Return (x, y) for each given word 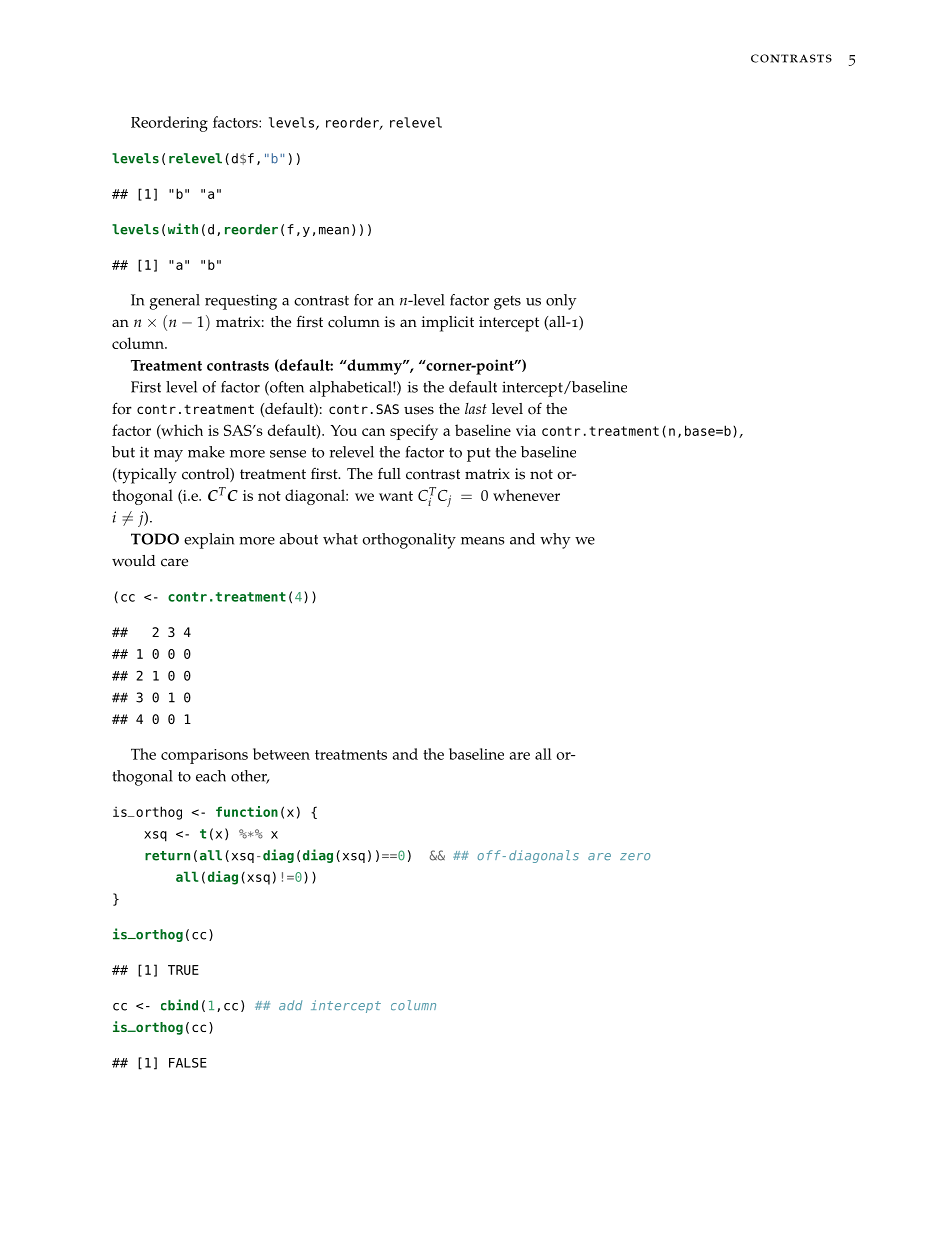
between (281, 754)
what (340, 539)
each (211, 776)
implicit (448, 324)
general (175, 302)
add (290, 1005)
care (174, 562)
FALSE (188, 1063)
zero (635, 856)
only (561, 302)
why (555, 541)
